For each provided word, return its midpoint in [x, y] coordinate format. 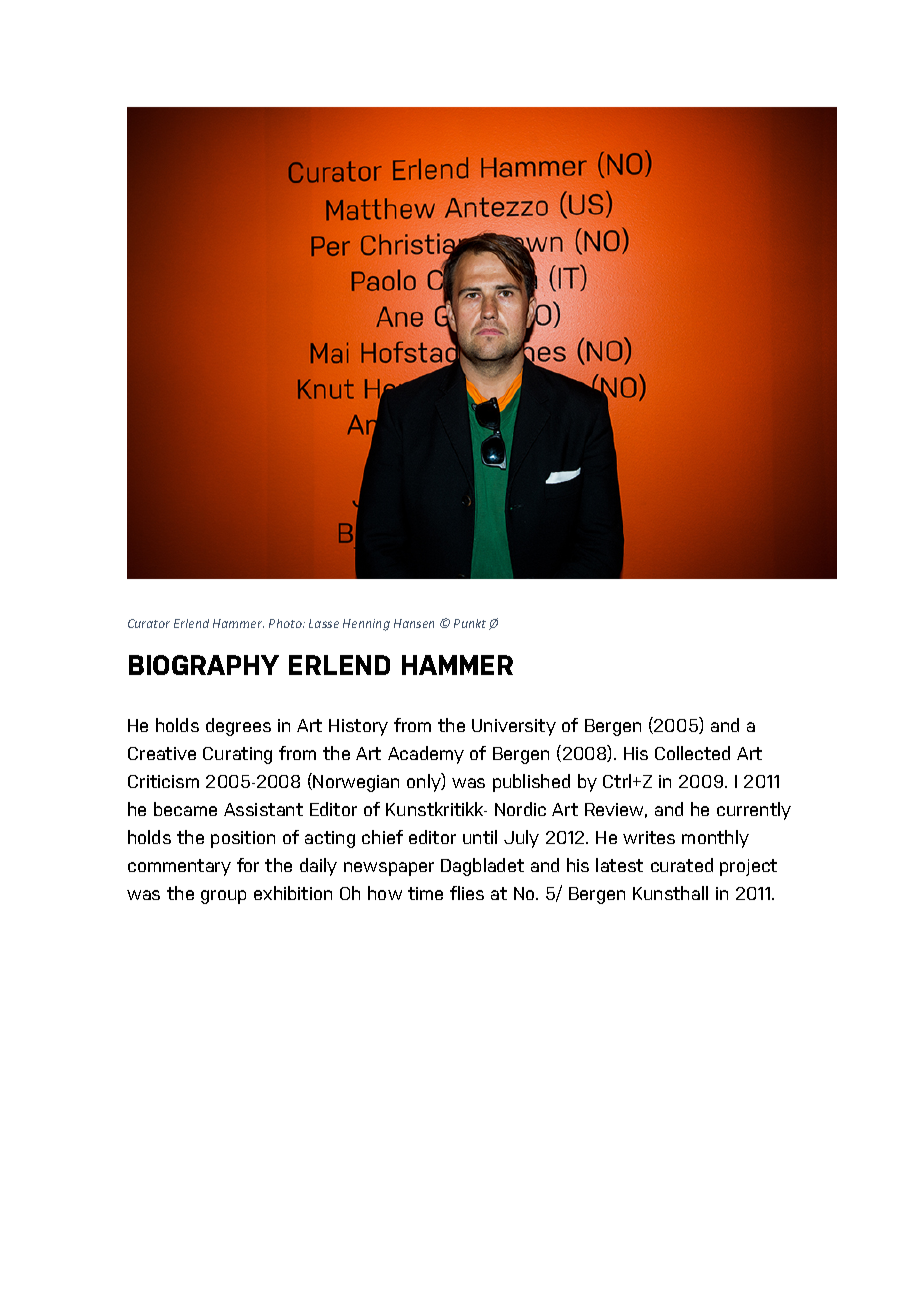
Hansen [414, 623]
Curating [237, 755]
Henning [366, 625]
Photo [286, 623]
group [223, 897]
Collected [692, 753]
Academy [426, 755]
